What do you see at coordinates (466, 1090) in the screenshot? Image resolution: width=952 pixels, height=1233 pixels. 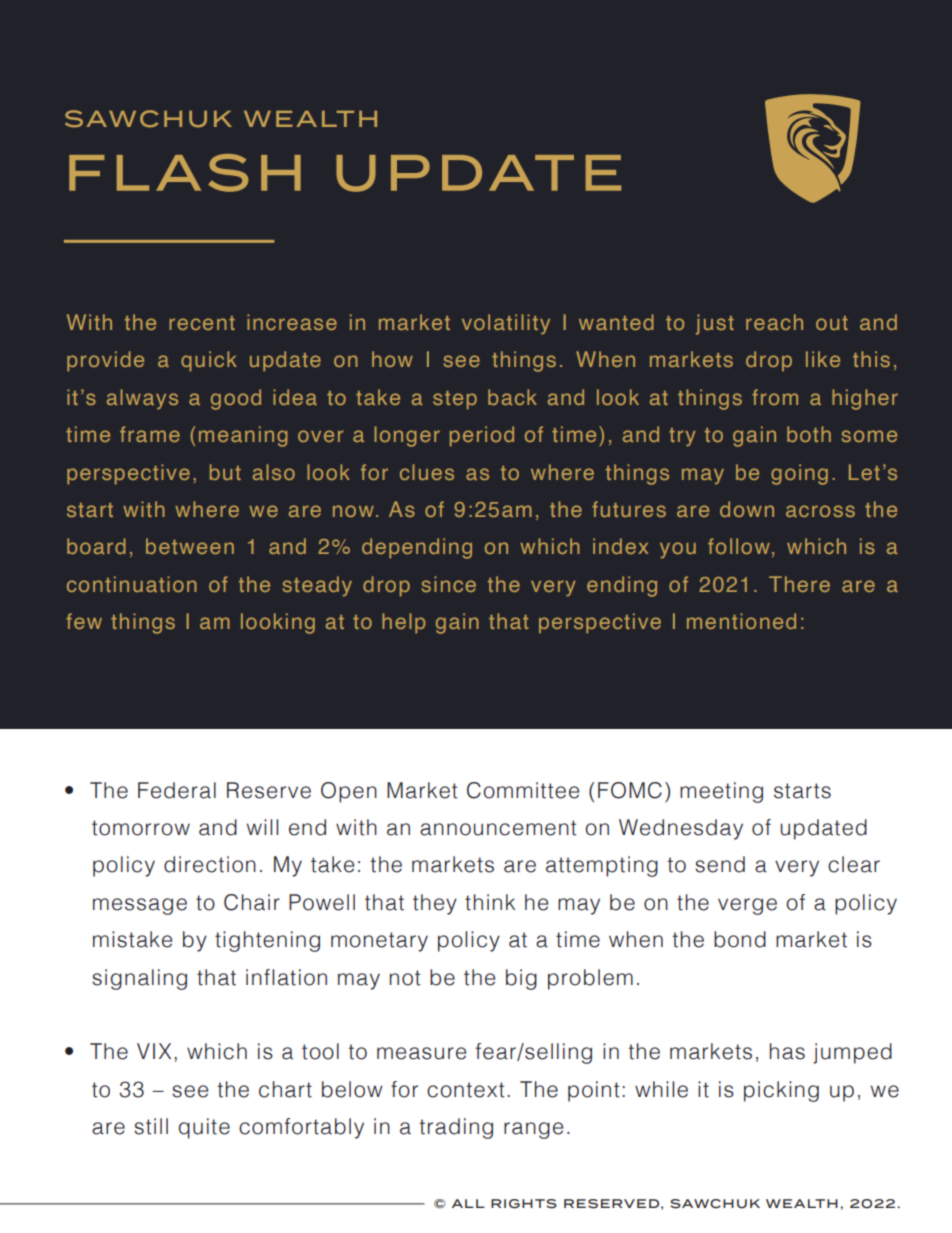 I see `context` at bounding box center [466, 1090].
